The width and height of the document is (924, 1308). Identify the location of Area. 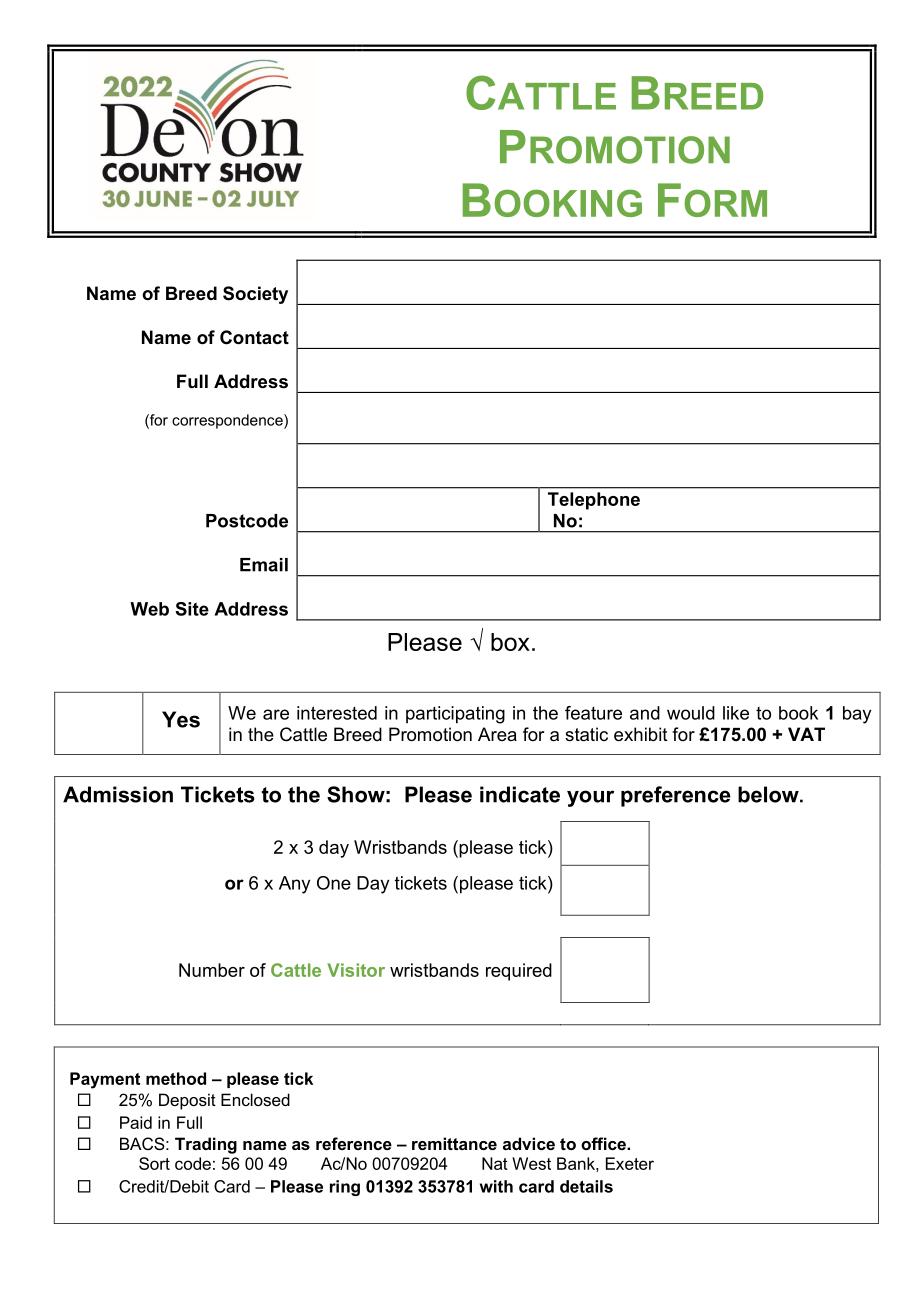
(497, 734).
